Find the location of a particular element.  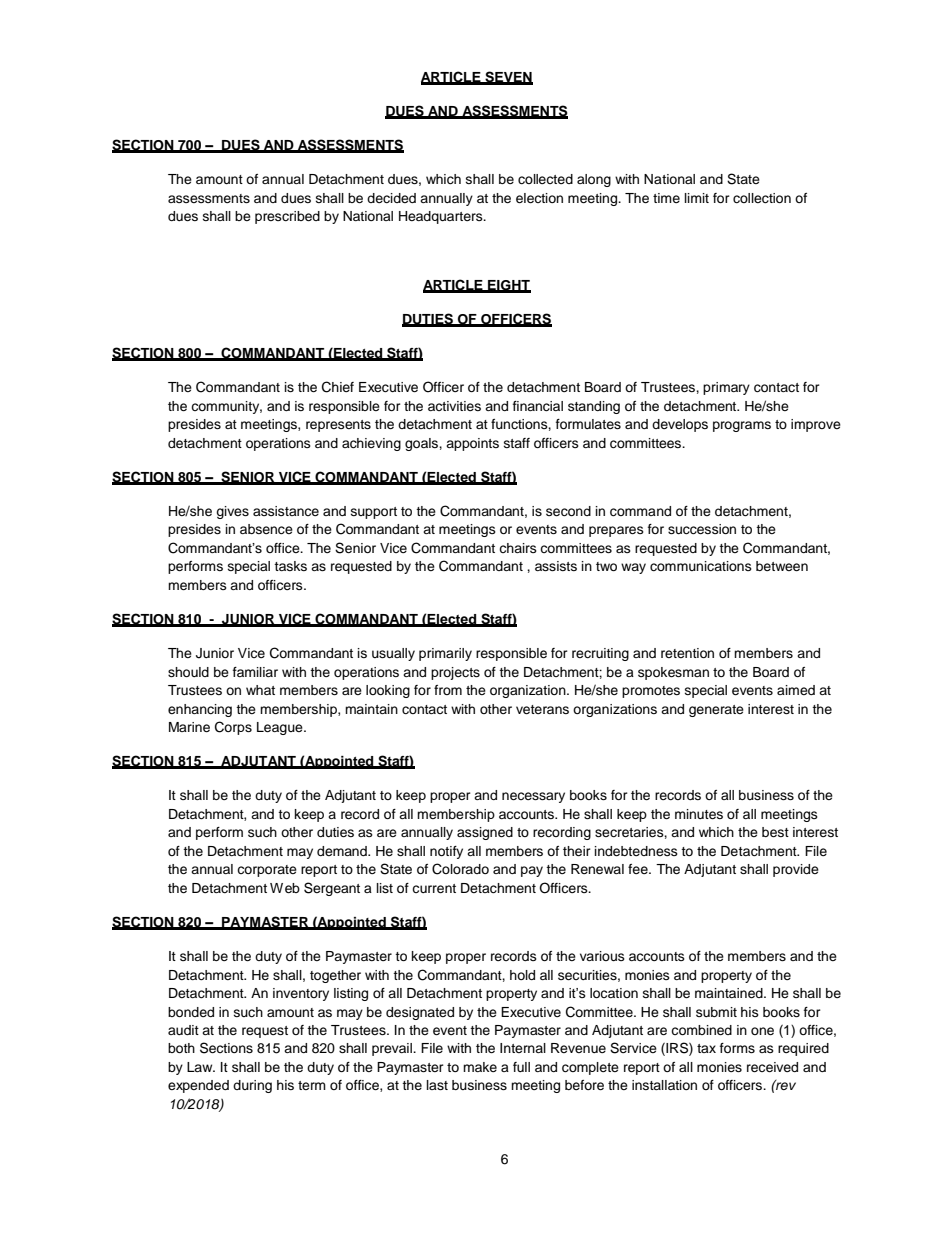

familiar is located at coordinates (255, 672).
